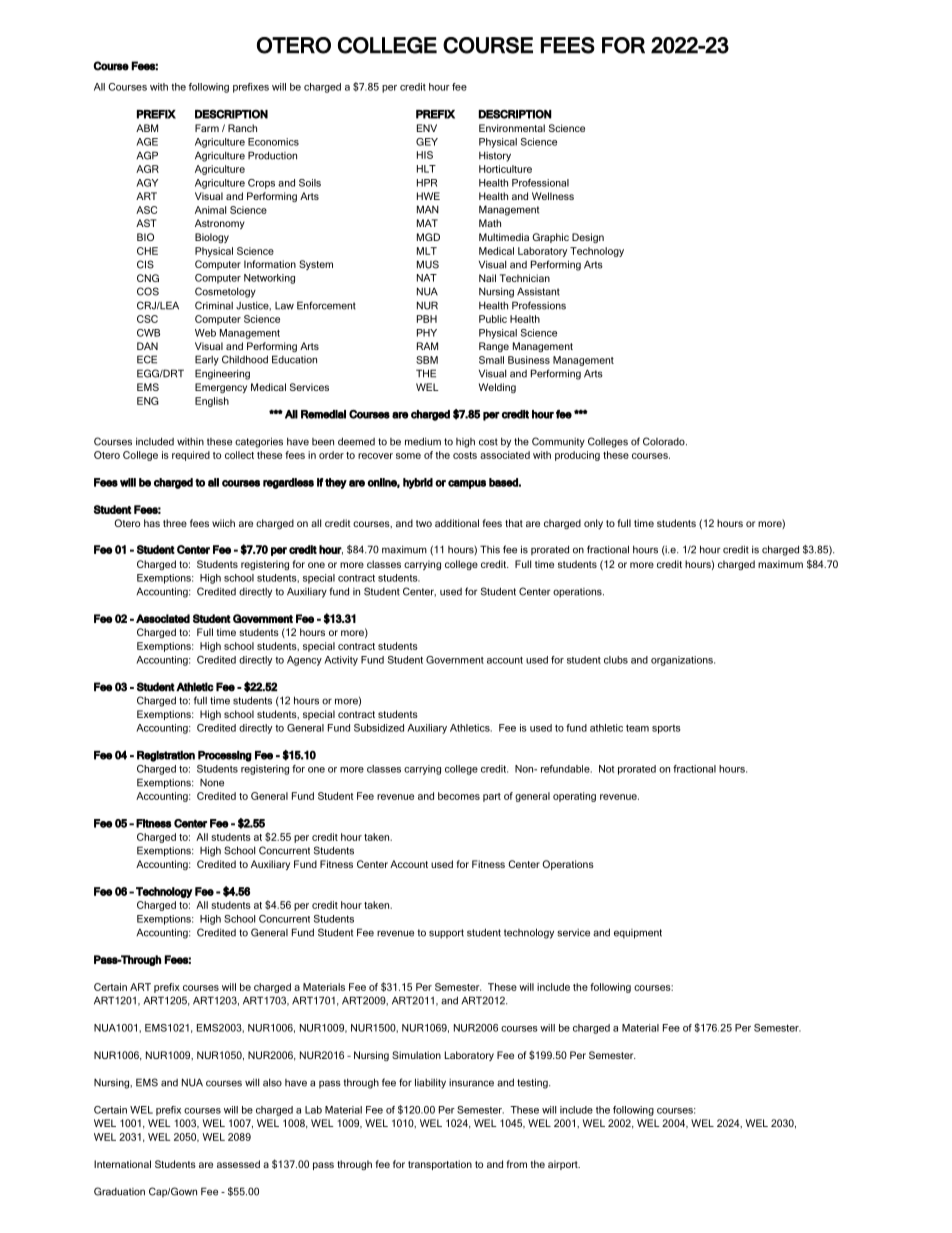 This screenshot has width=952, height=1233. I want to click on GEY, so click(427, 142).
